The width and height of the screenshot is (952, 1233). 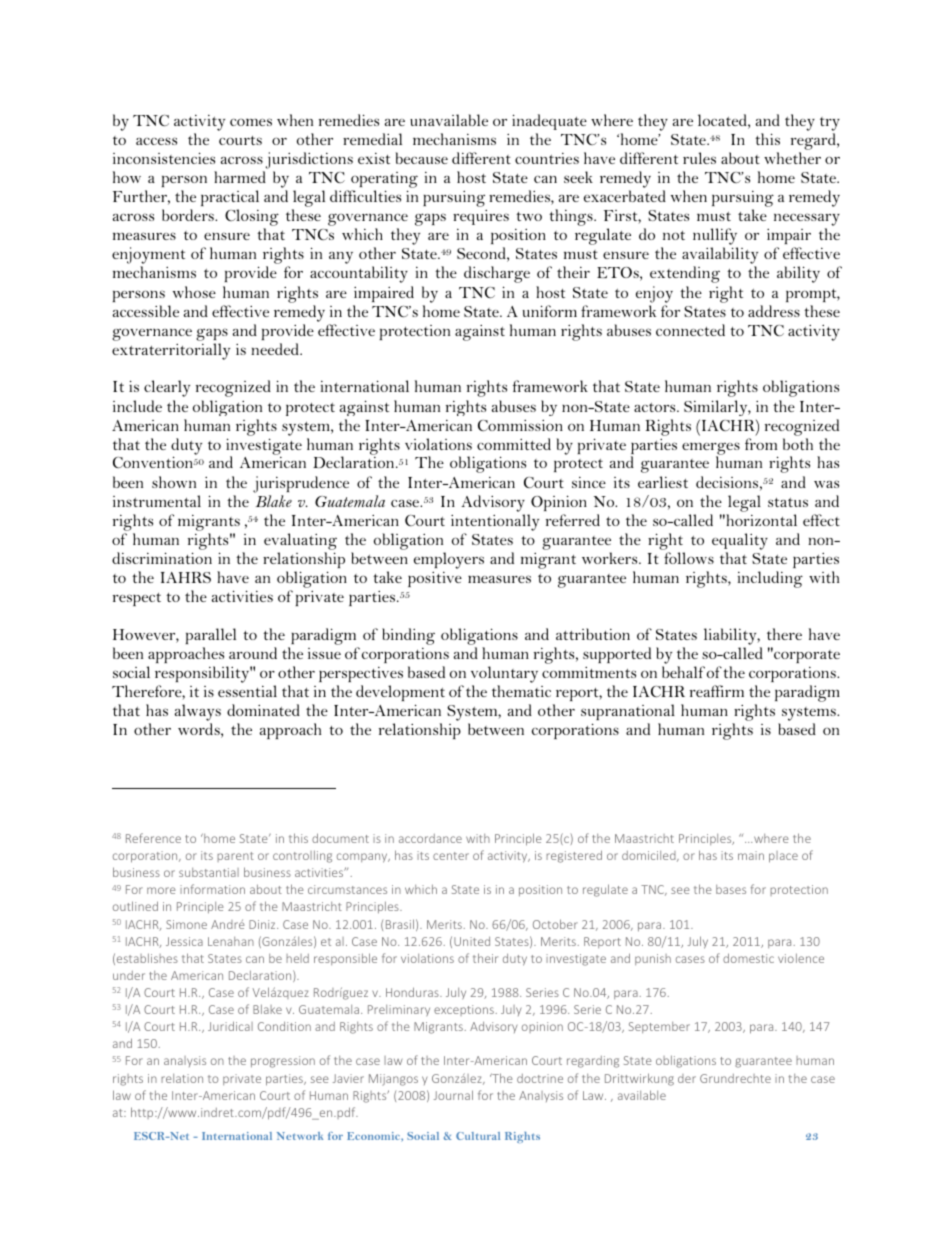 What do you see at coordinates (761, 444) in the screenshot?
I see `from` at bounding box center [761, 444].
